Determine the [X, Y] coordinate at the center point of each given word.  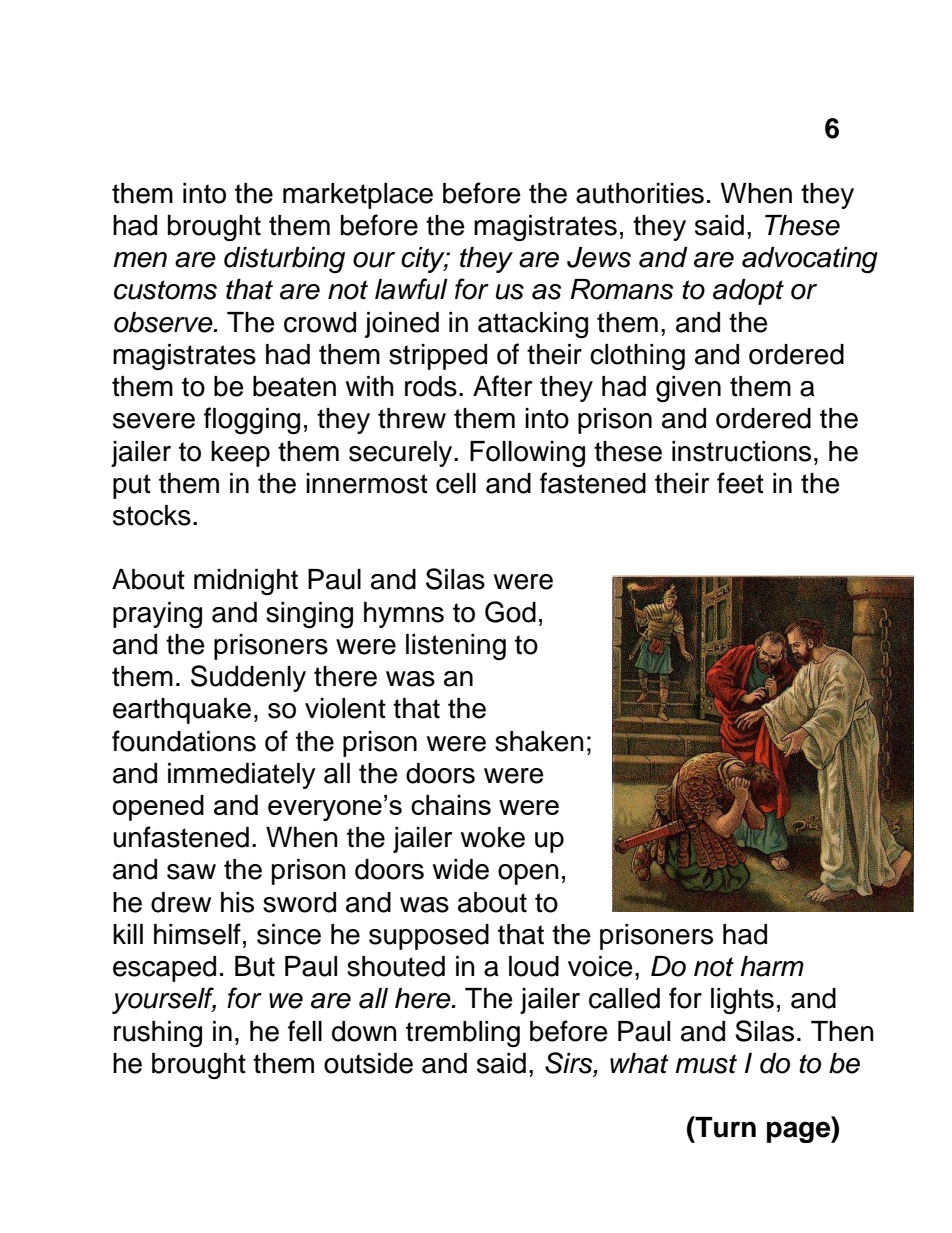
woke [493, 837]
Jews [599, 257]
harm [772, 966]
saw [191, 872]
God [510, 612]
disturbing [284, 260]
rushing [158, 1034]
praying [157, 615]
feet [740, 483]
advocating [810, 260]
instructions [741, 451]
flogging [252, 420]
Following [527, 454]
